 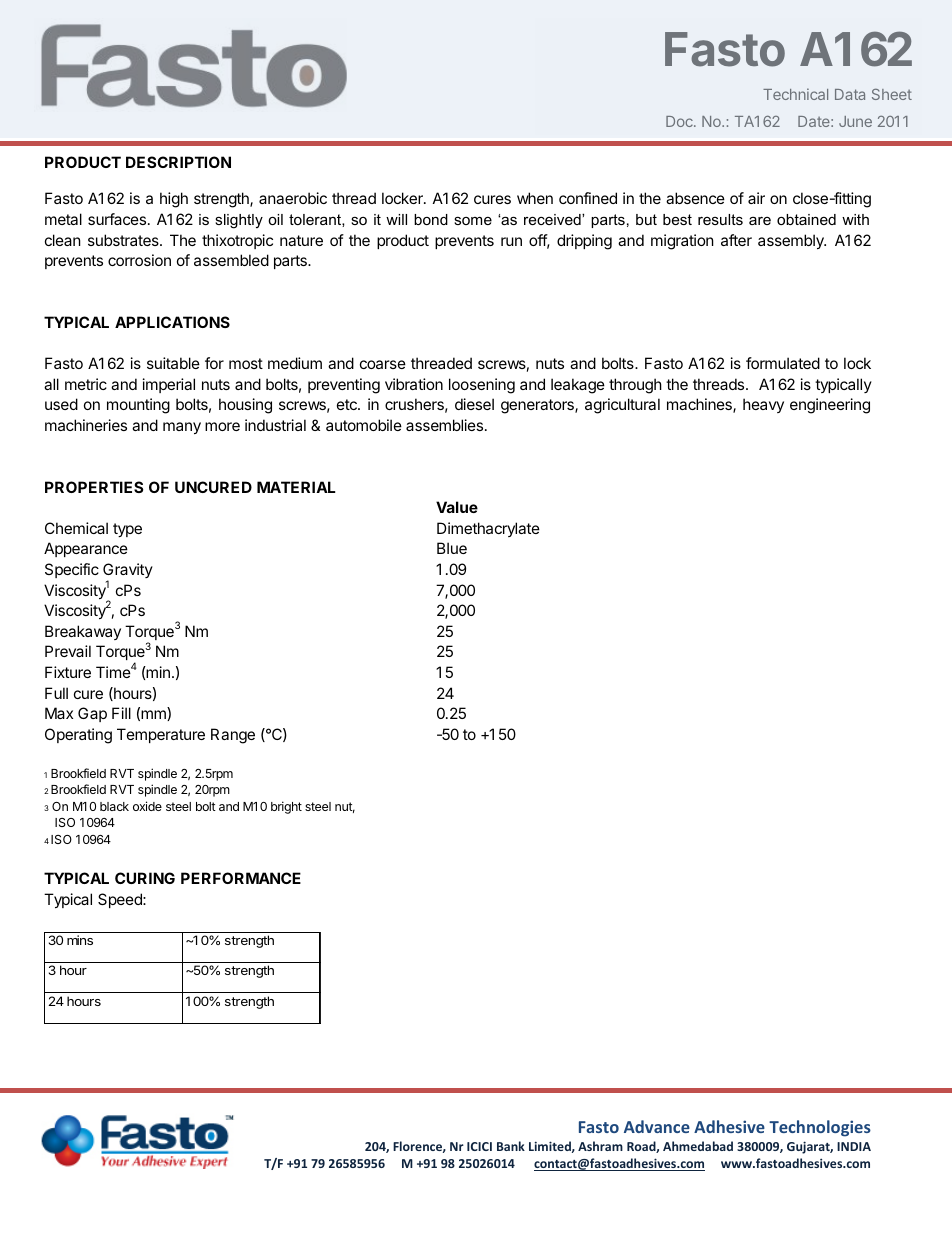 I want to click on Breakaway, so click(x=83, y=632).
